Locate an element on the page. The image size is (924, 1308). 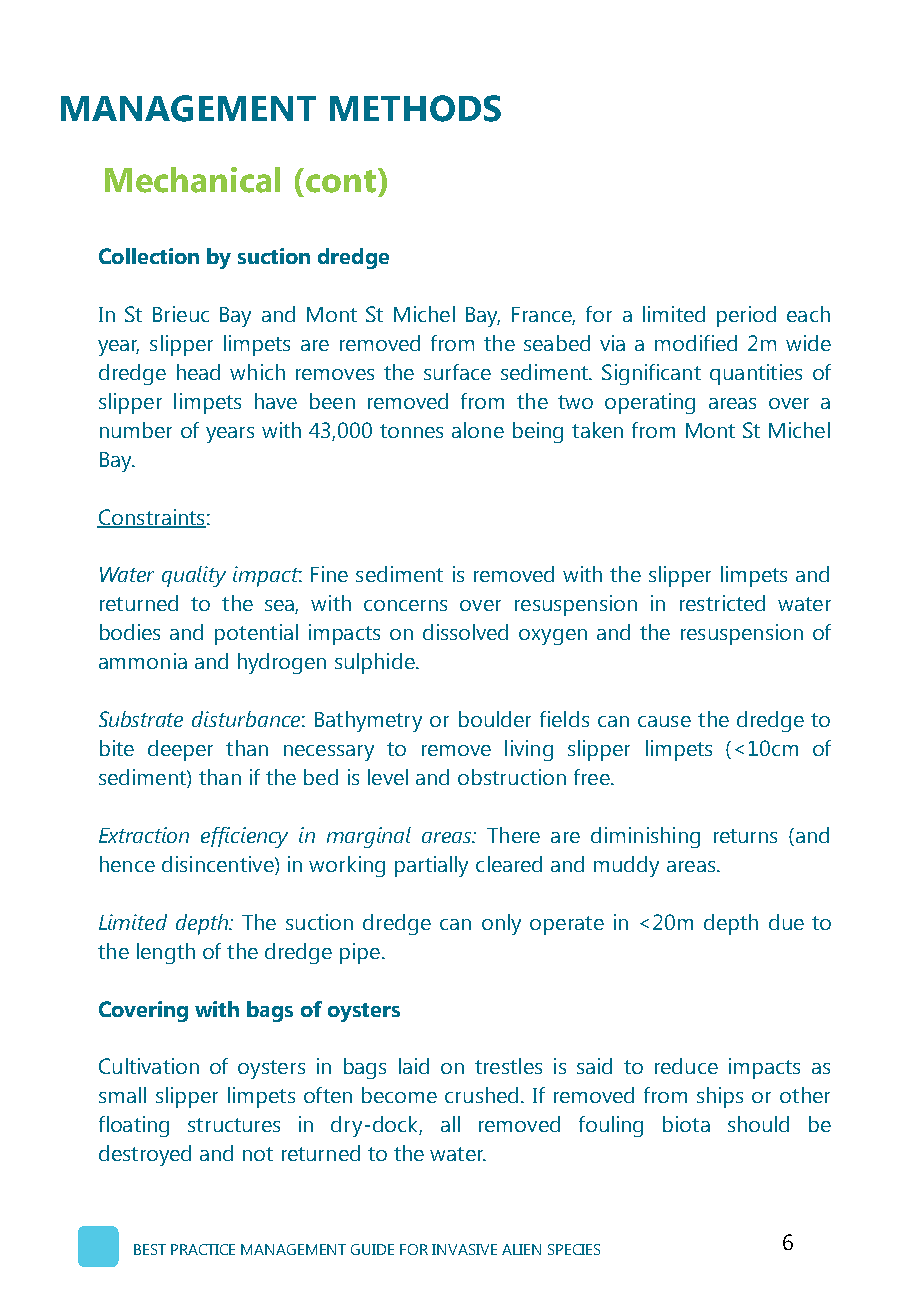
disincentive is located at coordinates (219, 865).
